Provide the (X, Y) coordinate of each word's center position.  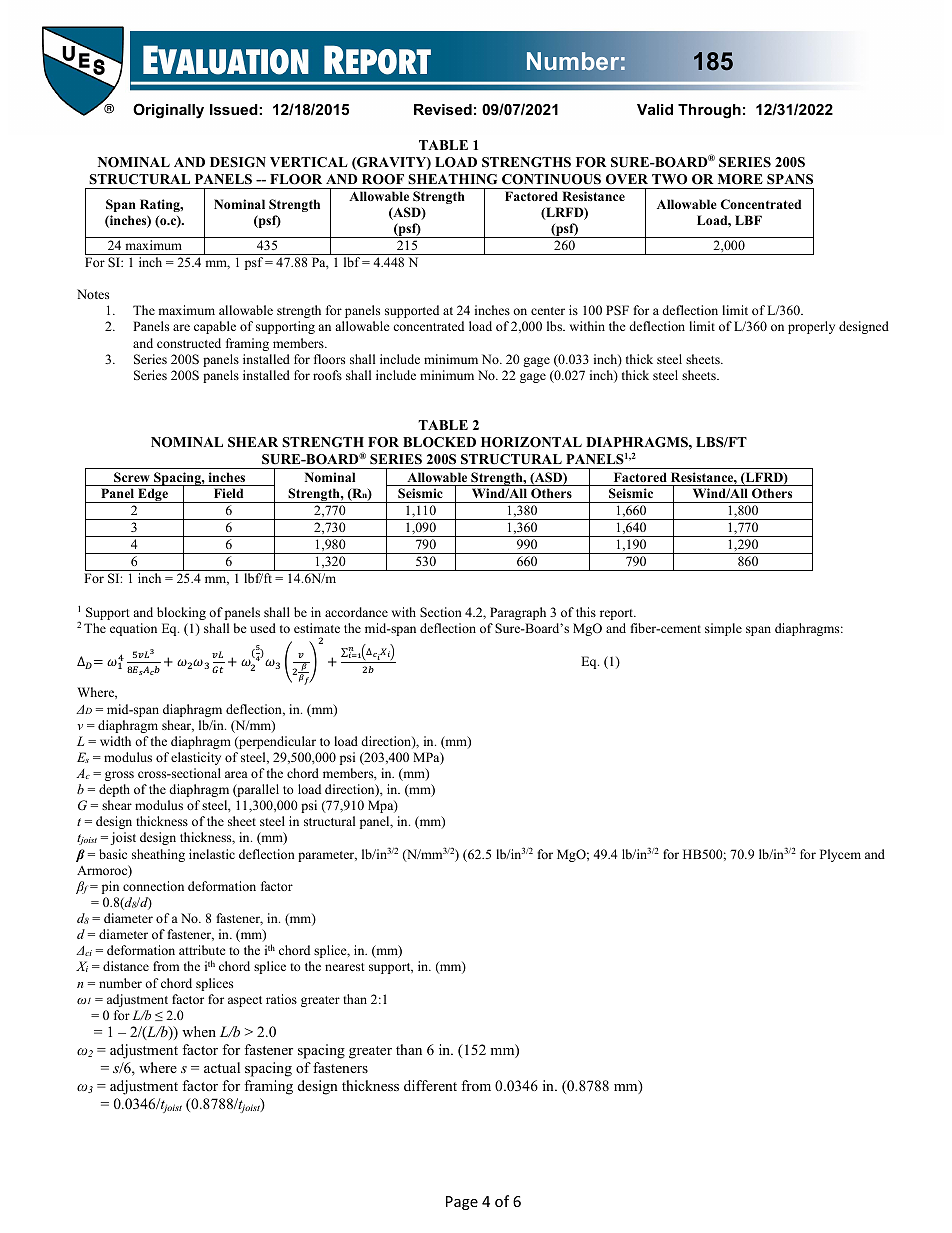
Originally (168, 111)
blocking (181, 613)
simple (723, 629)
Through (709, 111)
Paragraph (518, 613)
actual (222, 1067)
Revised (443, 109)
